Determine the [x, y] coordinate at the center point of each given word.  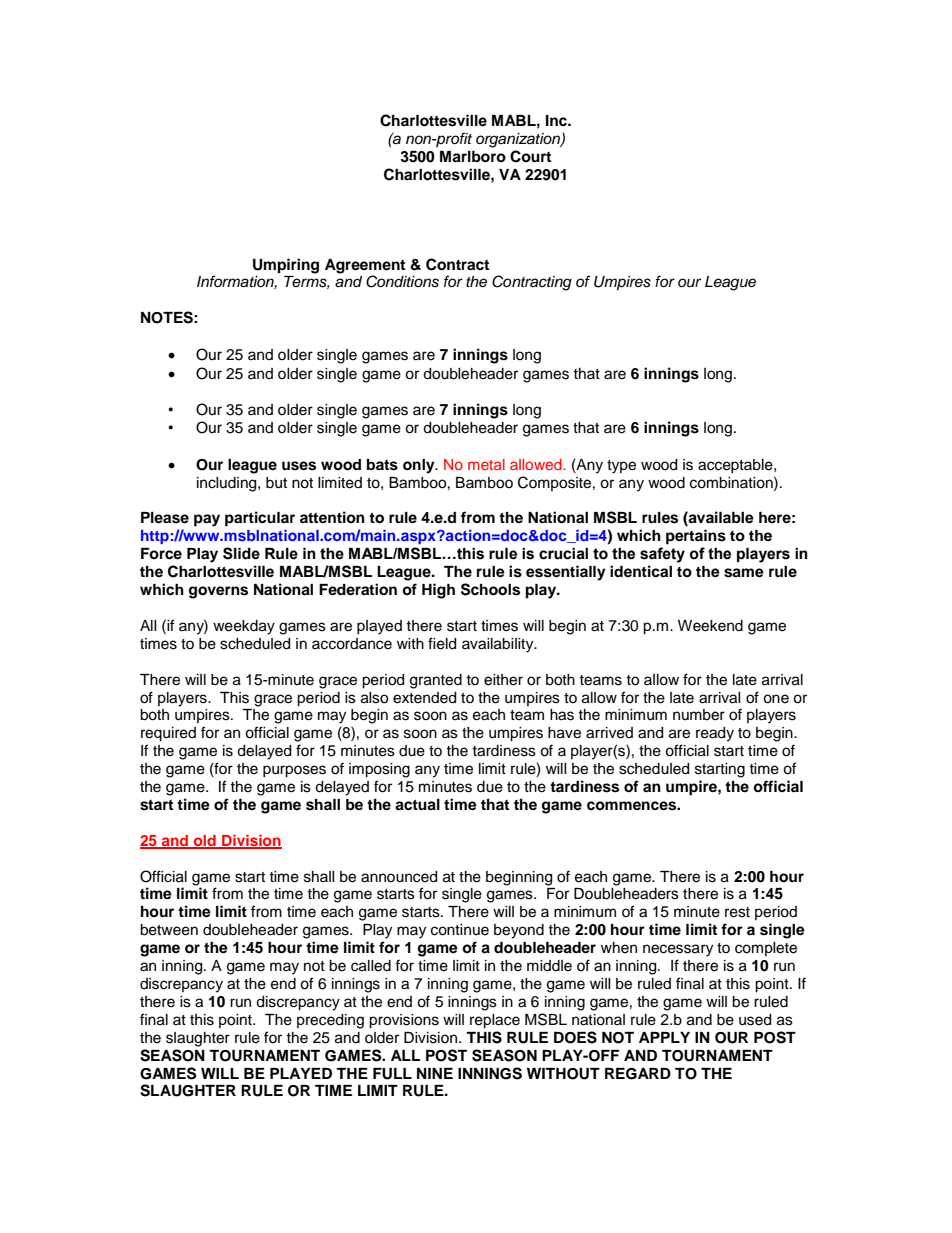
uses [299, 466]
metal [486, 464]
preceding [330, 1021]
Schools [490, 589]
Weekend [710, 626]
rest [737, 912]
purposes [294, 771]
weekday [244, 627]
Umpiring [286, 266]
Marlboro [473, 157]
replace [495, 1021]
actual [417, 805]
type [621, 467]
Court [530, 156]
